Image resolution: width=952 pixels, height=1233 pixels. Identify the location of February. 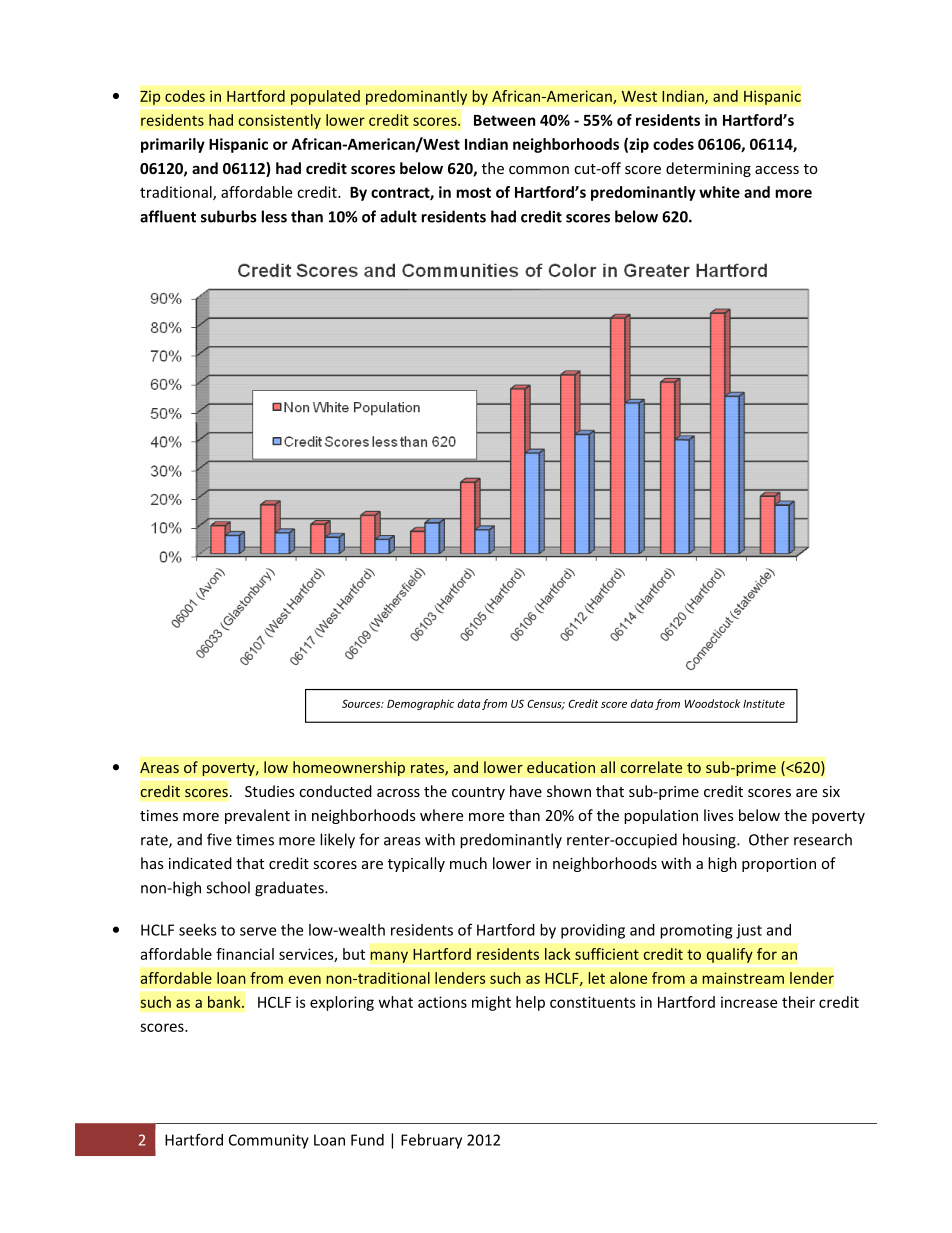
(431, 1141).
